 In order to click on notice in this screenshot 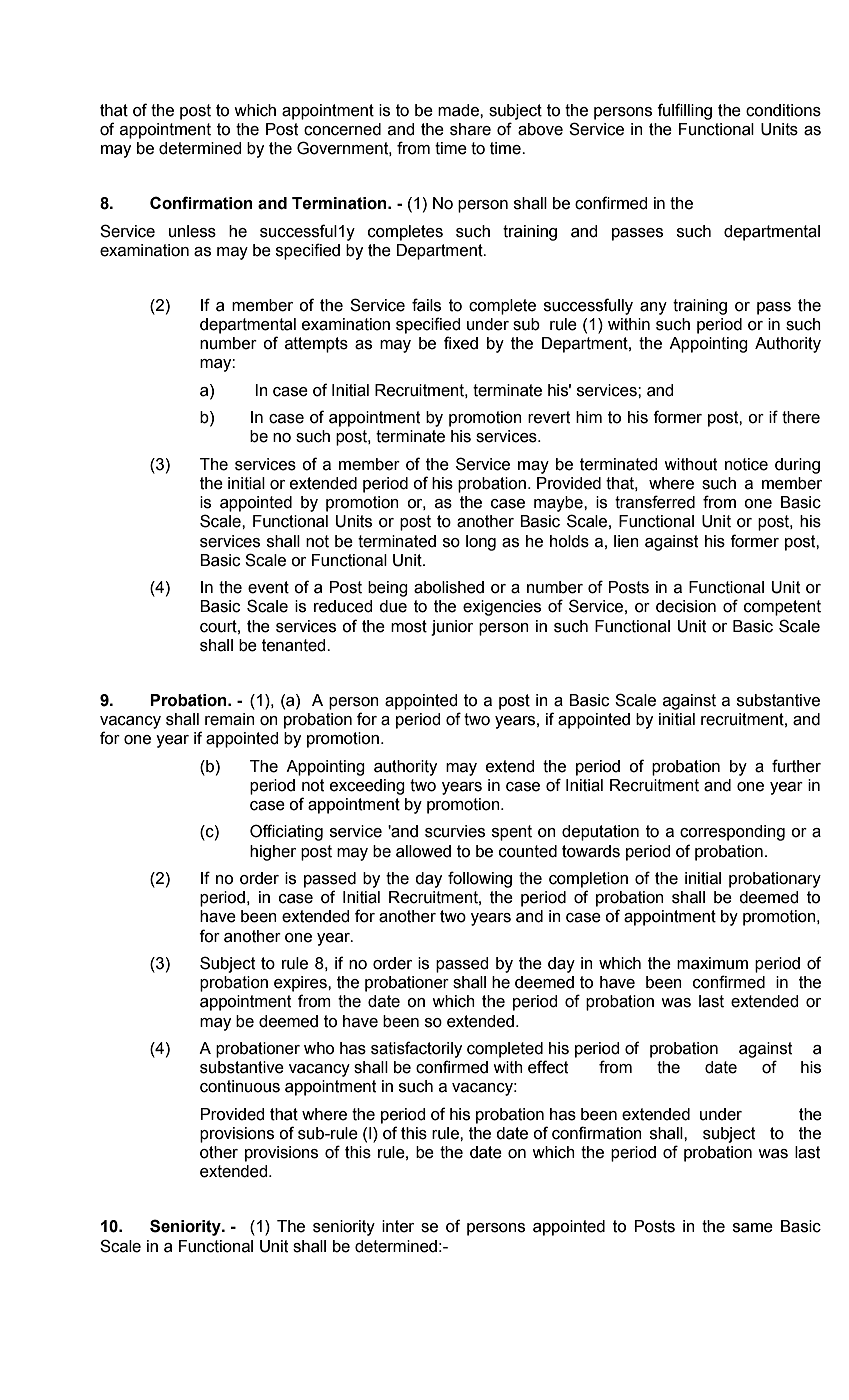, I will do `click(746, 464)`.
